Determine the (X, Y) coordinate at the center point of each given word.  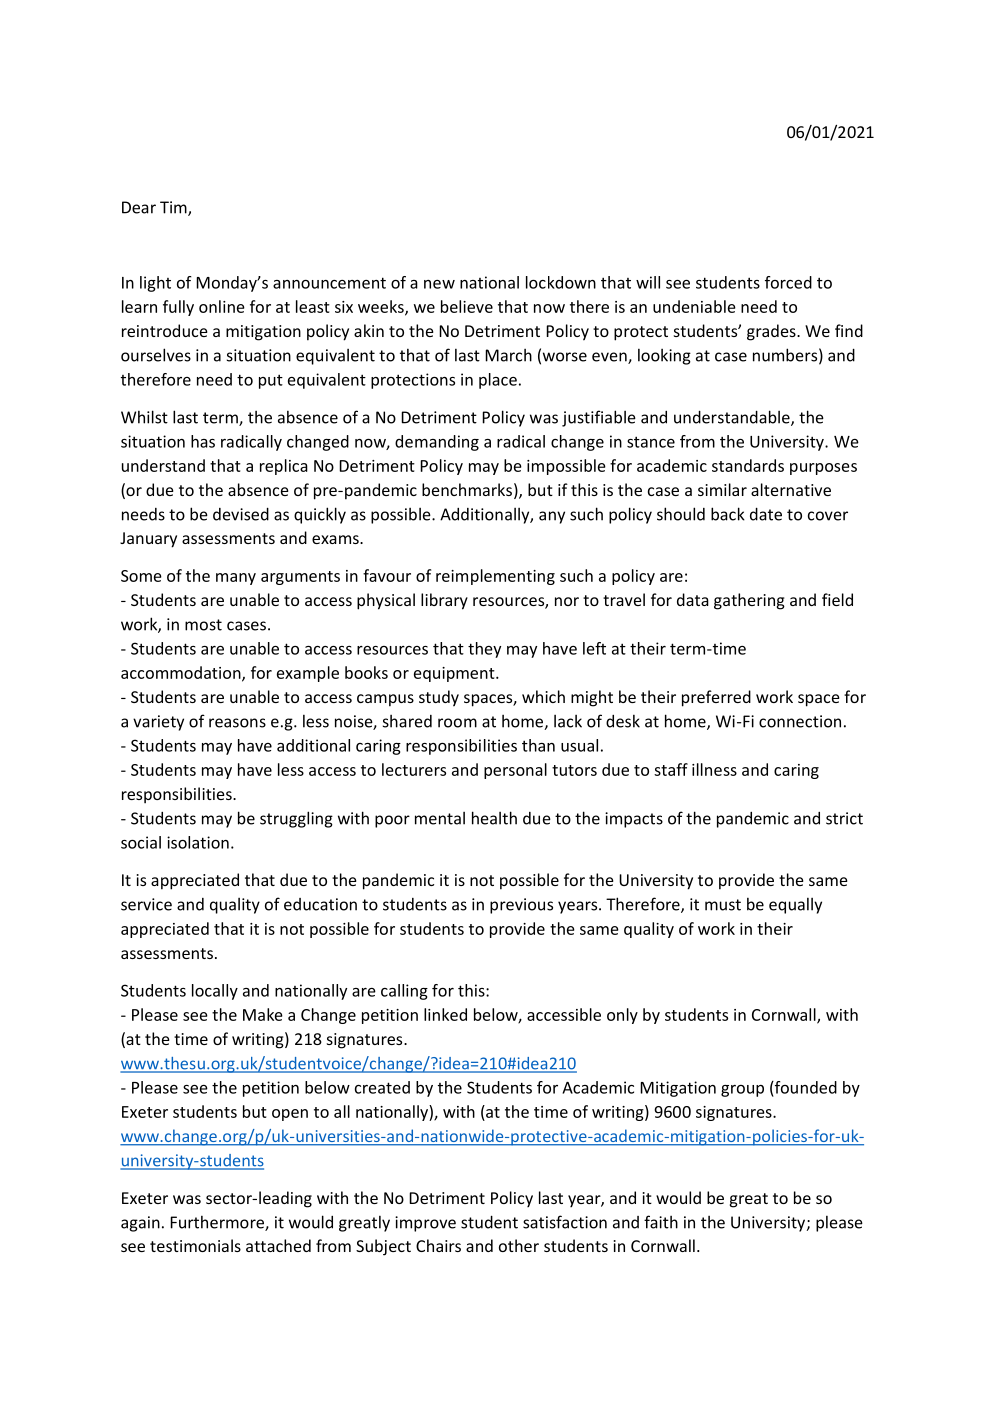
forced (788, 282)
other (519, 1245)
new (439, 284)
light (155, 284)
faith (661, 1222)
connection (800, 721)
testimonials (195, 1245)
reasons (237, 723)
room (457, 723)
